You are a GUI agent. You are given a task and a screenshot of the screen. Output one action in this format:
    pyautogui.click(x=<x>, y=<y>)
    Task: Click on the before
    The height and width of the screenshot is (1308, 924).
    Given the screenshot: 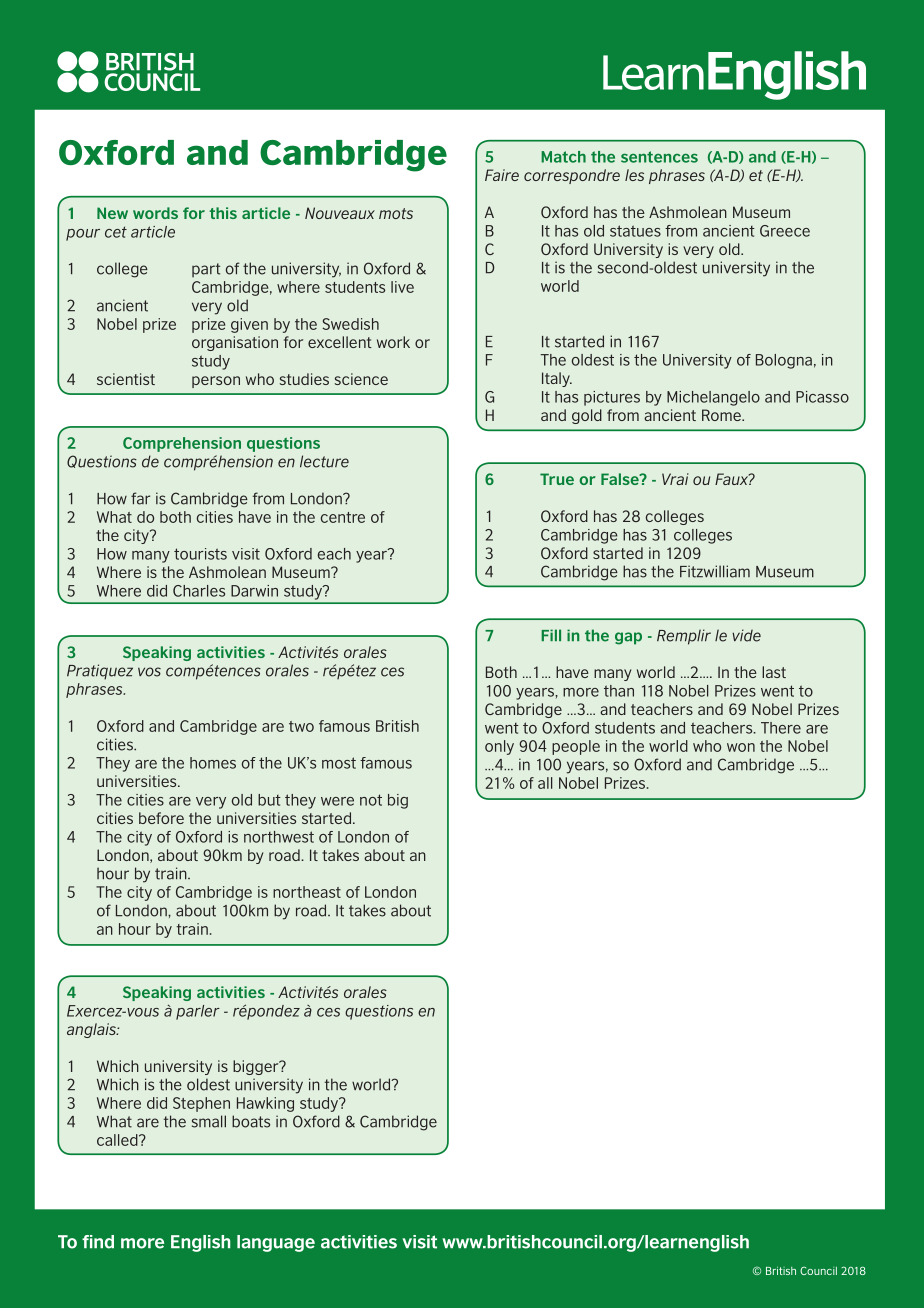 What is the action you would take?
    pyautogui.click(x=161, y=818)
